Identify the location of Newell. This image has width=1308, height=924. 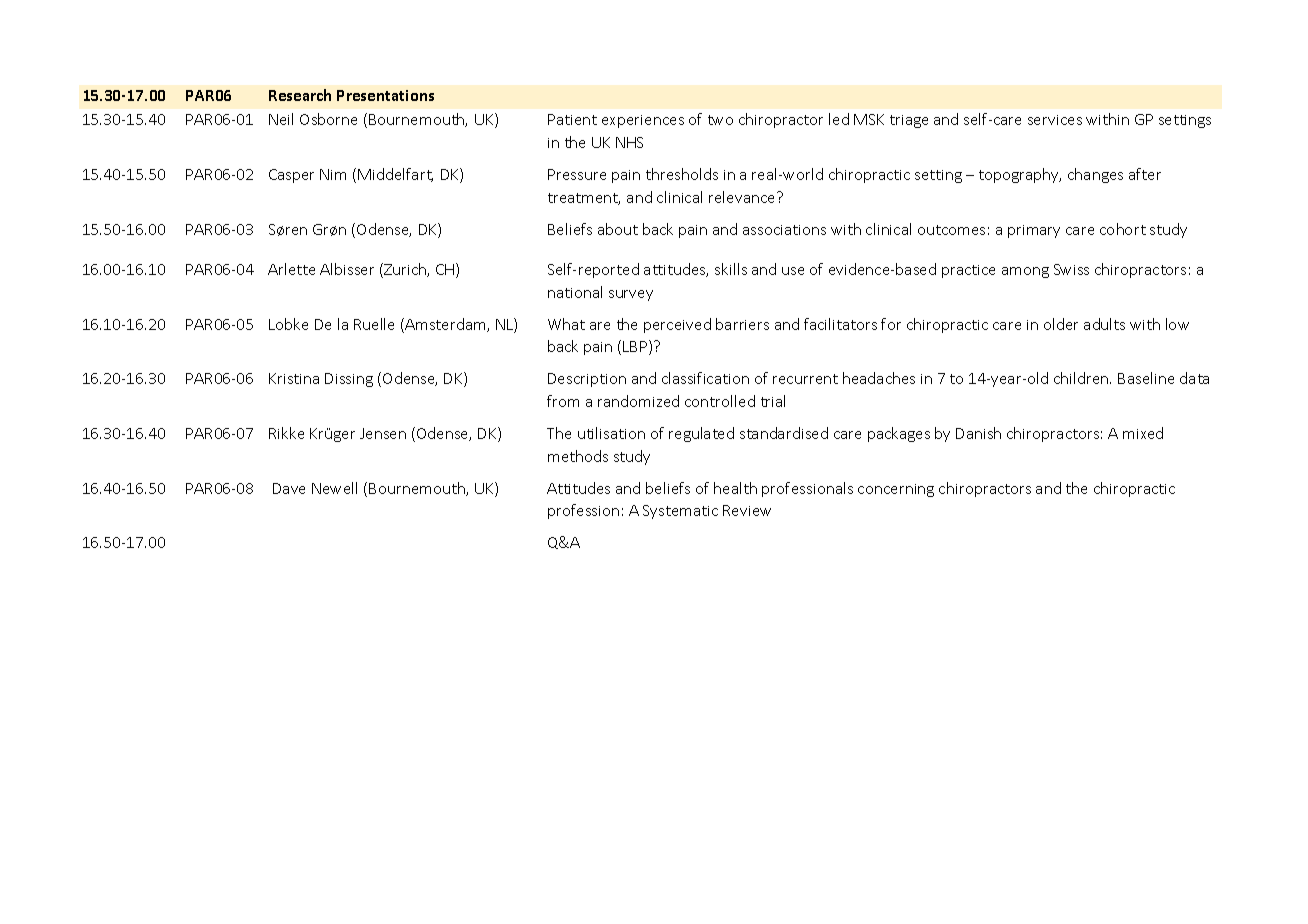
(334, 488).
